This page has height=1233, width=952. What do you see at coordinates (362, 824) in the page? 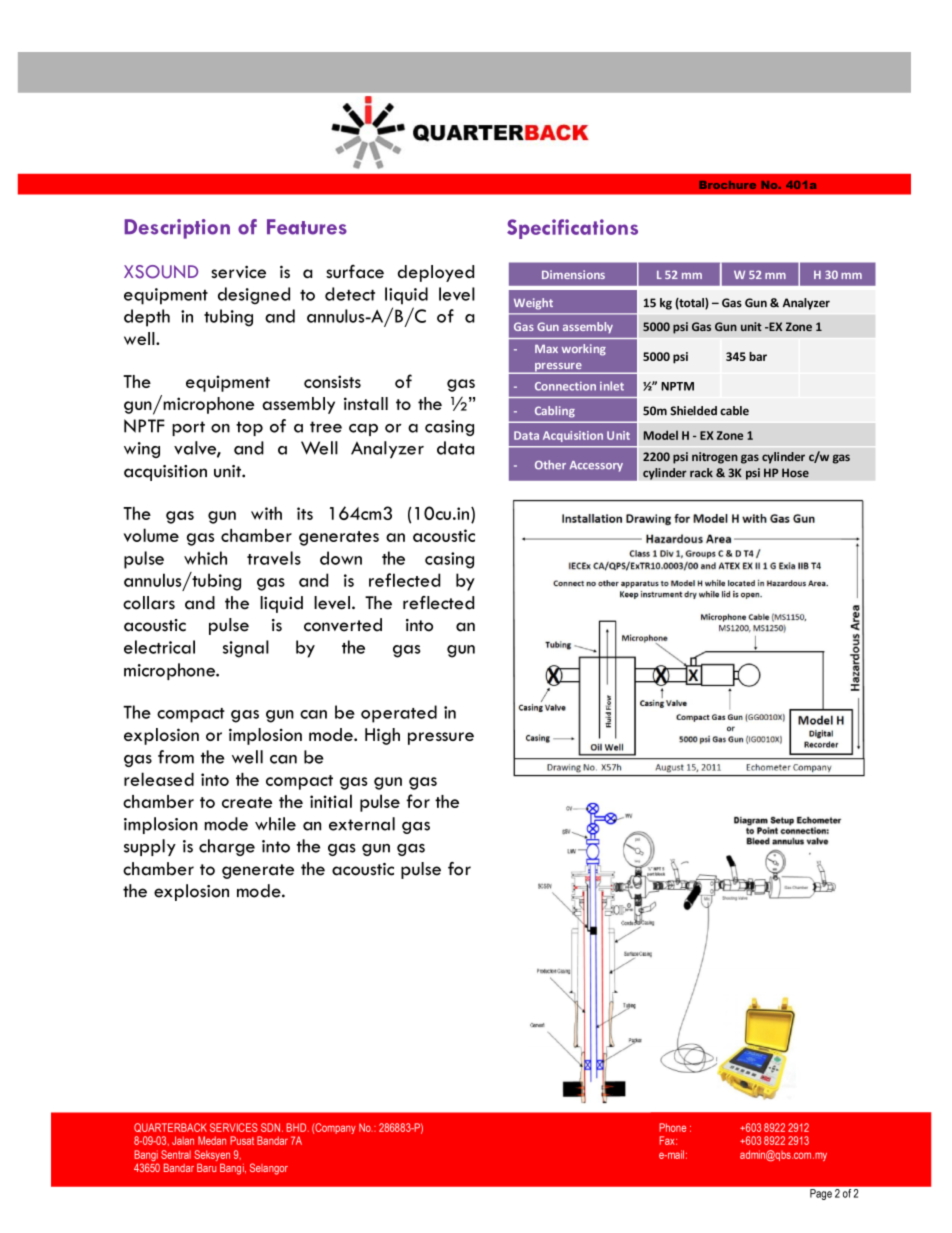
I see `external` at bounding box center [362, 824].
